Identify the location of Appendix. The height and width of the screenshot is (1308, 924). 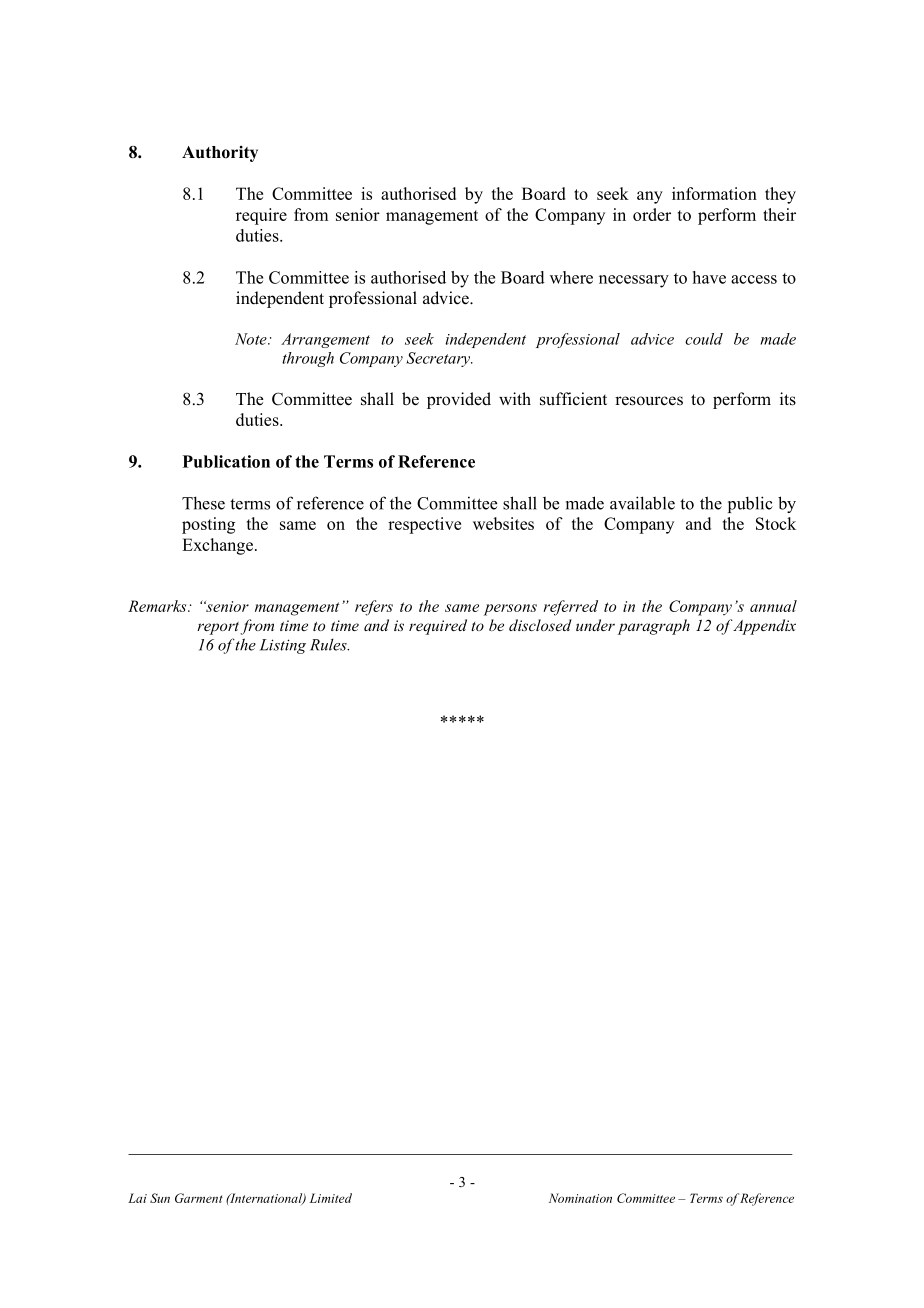
(764, 627).
